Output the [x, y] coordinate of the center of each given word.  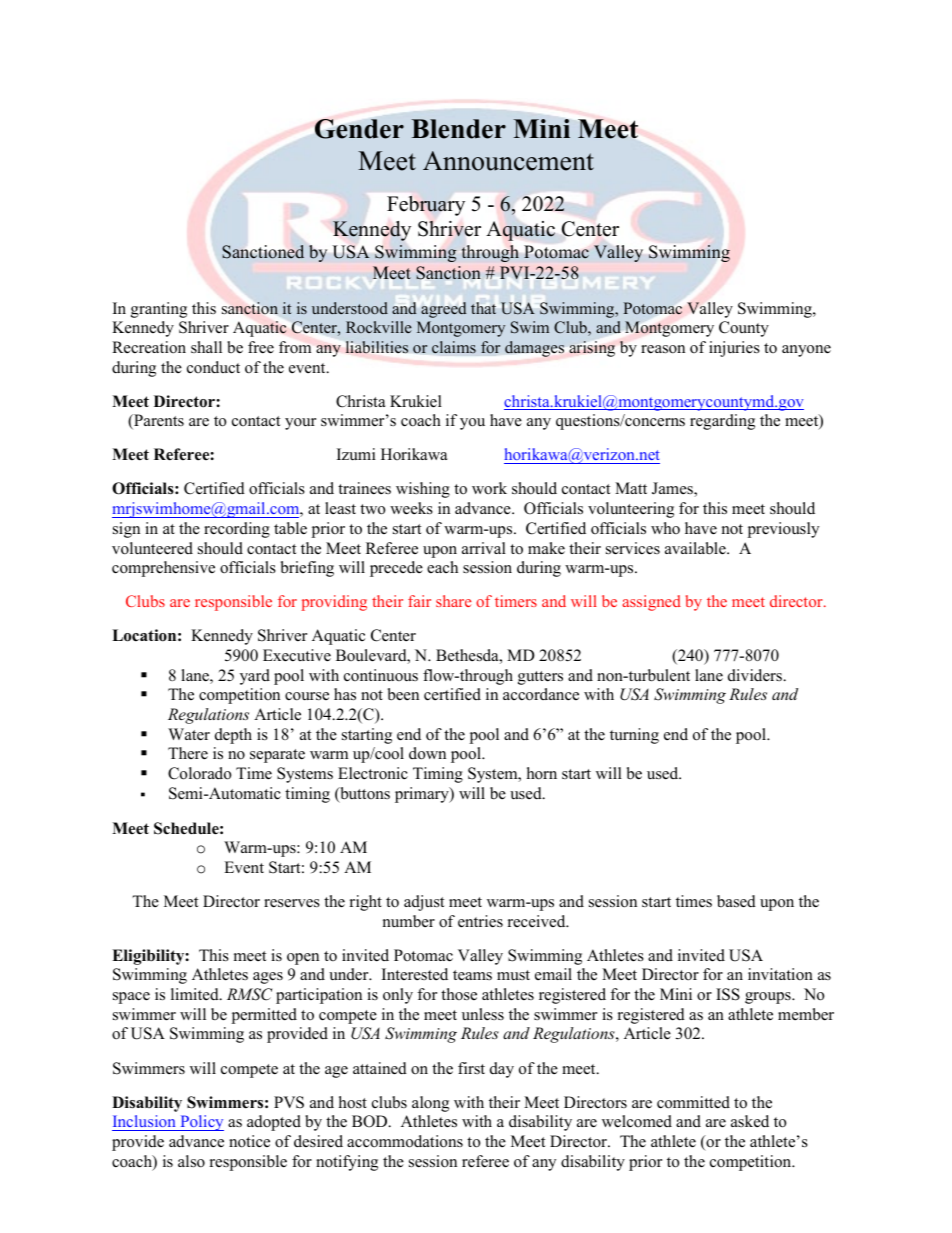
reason [663, 349]
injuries [734, 349]
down [427, 753]
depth [233, 736]
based [736, 901]
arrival [484, 548]
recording [237, 530]
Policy [201, 1123]
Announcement [508, 161]
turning [634, 736]
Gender [359, 129]
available [696, 548]
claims [454, 347]
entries [480, 921]
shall [206, 347]
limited [196, 994]
